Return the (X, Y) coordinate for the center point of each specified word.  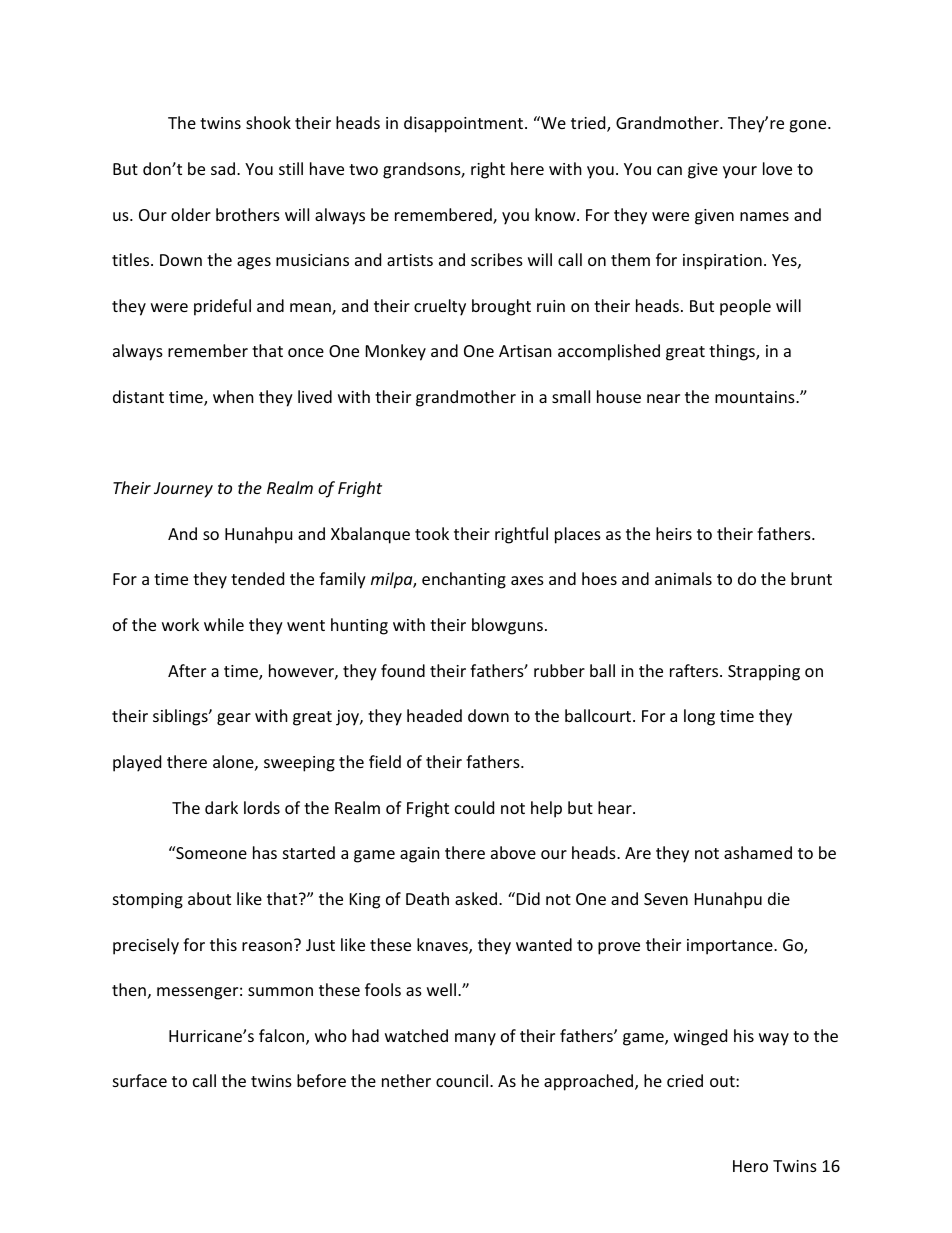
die (779, 898)
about (209, 898)
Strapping (764, 673)
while (224, 624)
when (233, 396)
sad (223, 168)
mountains (756, 397)
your (740, 172)
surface (140, 1080)
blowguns (507, 626)
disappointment (465, 124)
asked (476, 898)
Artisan (525, 351)
